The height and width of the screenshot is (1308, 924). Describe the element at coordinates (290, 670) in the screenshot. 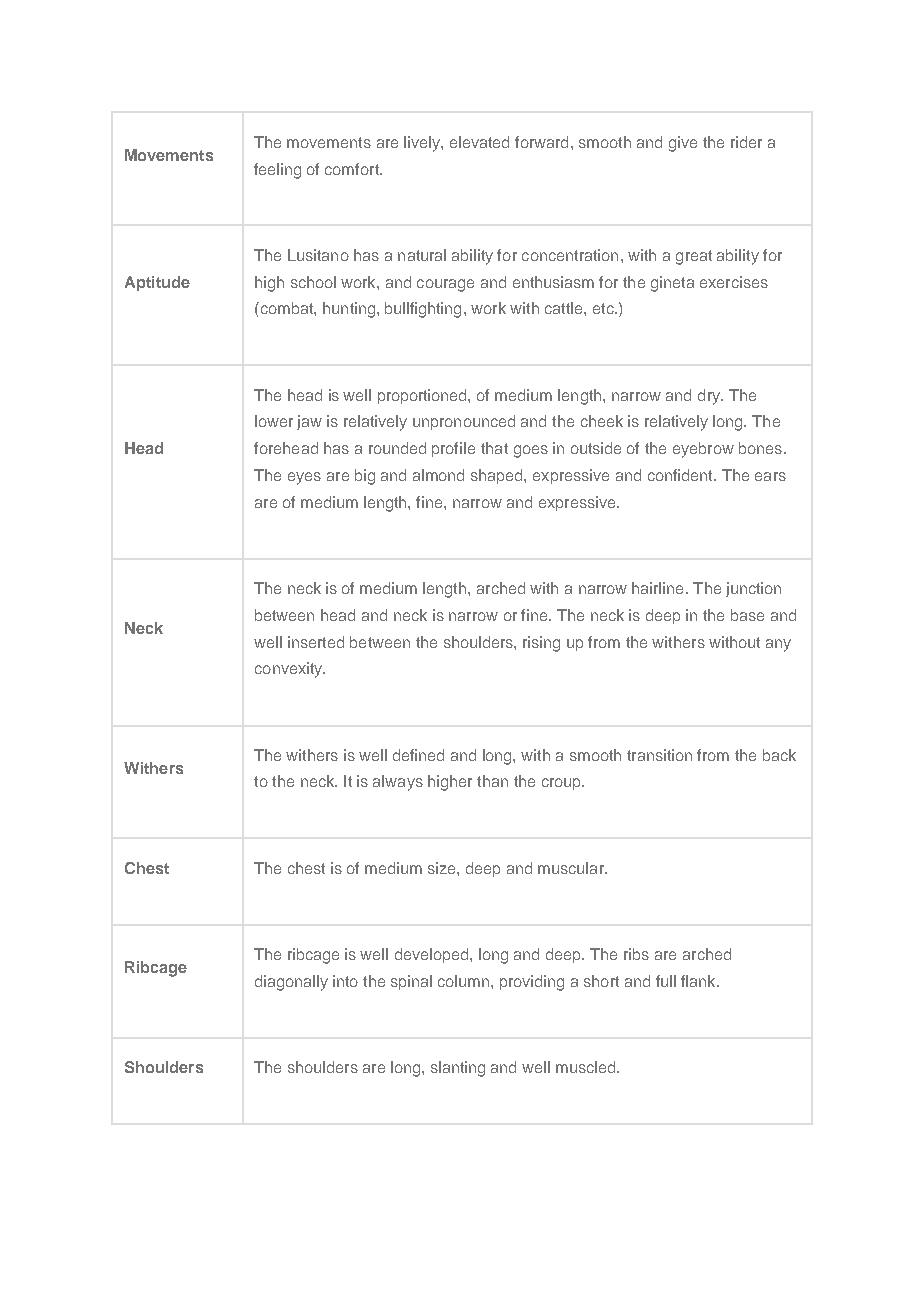

I see `convexity` at that location.
